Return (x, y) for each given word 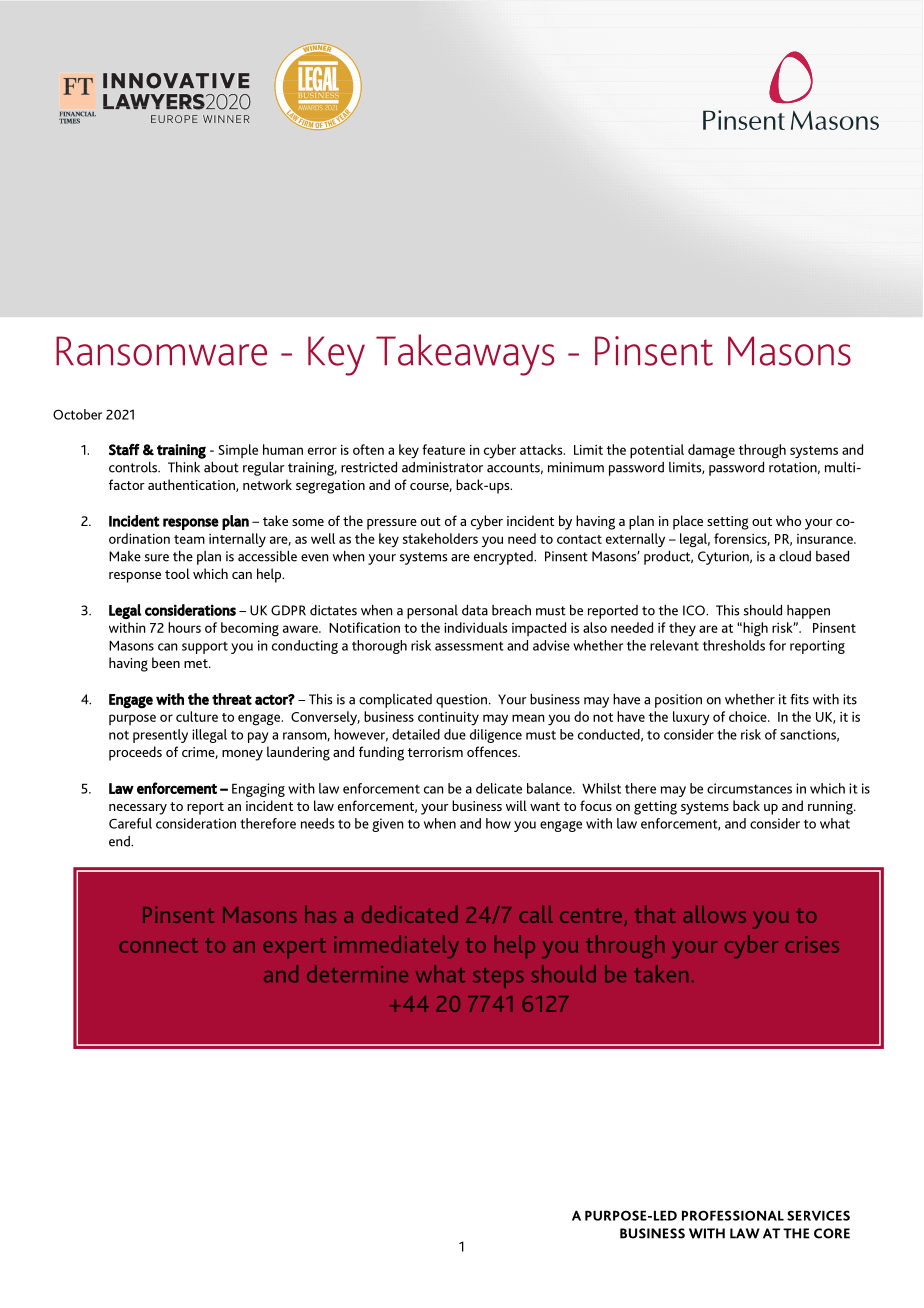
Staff (124, 449)
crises (812, 944)
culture (197, 716)
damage (711, 451)
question (461, 701)
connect (158, 945)
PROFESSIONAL (733, 1215)
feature (443, 449)
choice (749, 716)
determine (357, 974)
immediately (396, 946)
